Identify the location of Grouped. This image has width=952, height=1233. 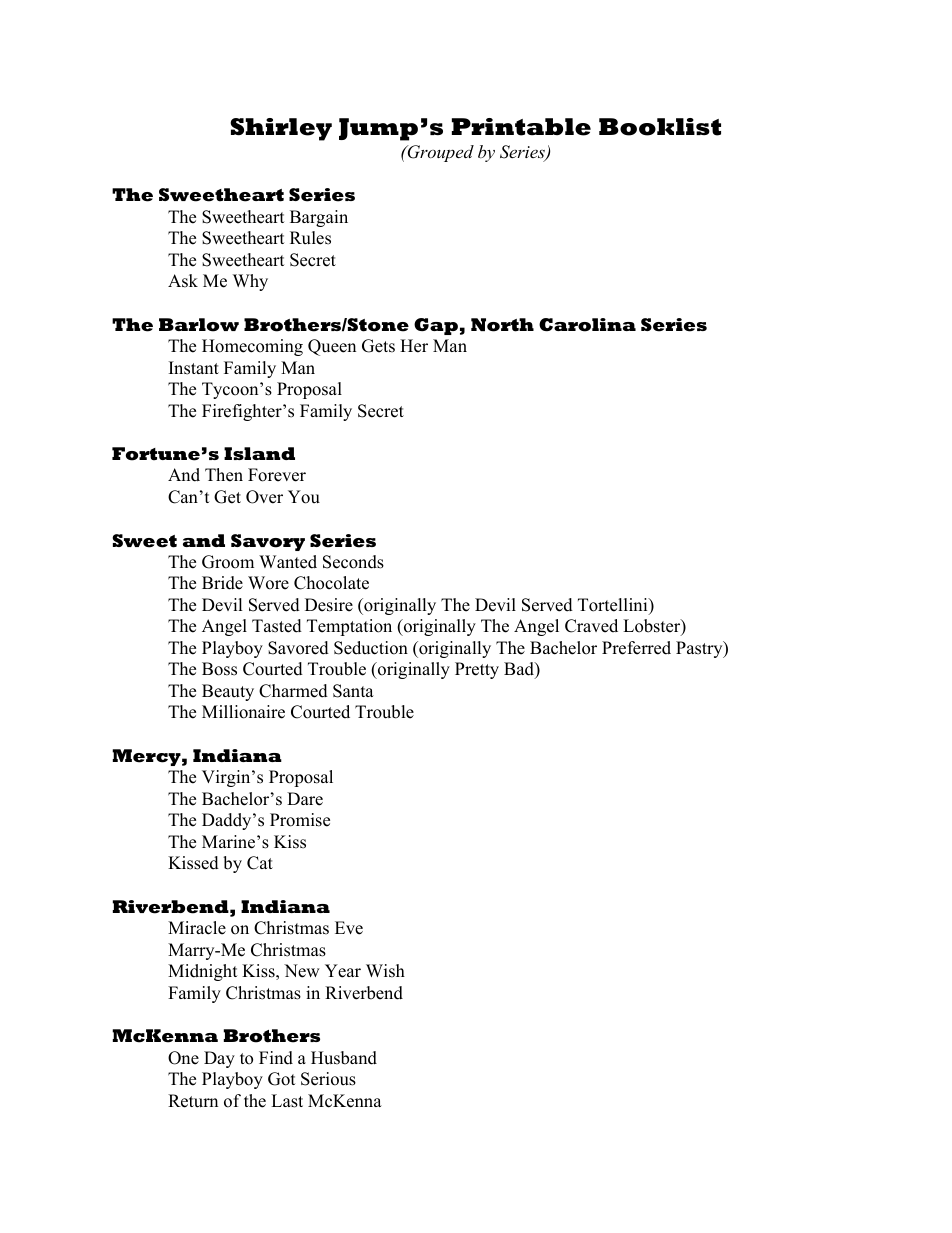
(439, 153).
